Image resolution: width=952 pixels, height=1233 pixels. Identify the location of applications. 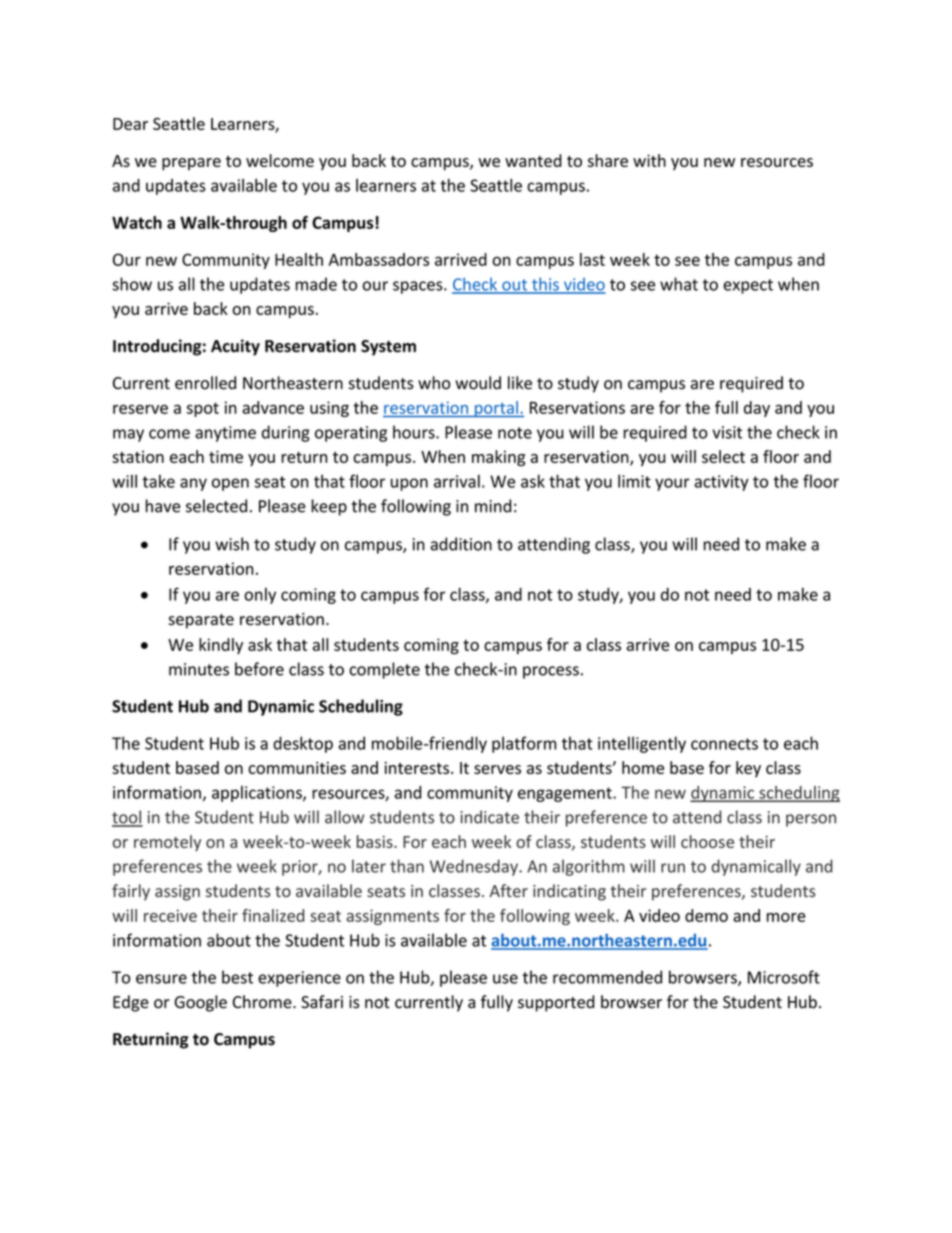
(258, 794).
